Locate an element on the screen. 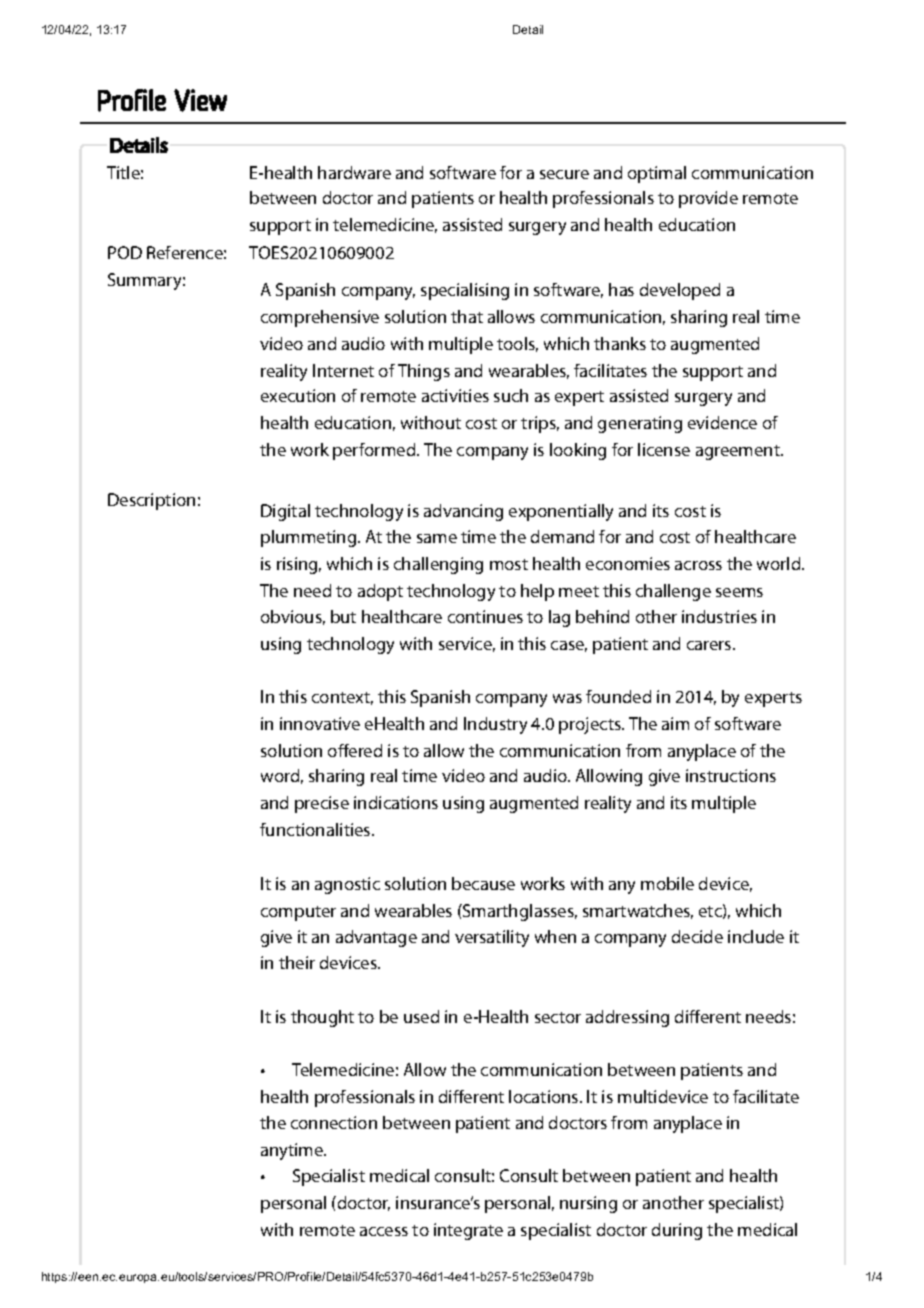 The width and height of the screenshot is (924, 1308). functionalities is located at coordinates (316, 829).
